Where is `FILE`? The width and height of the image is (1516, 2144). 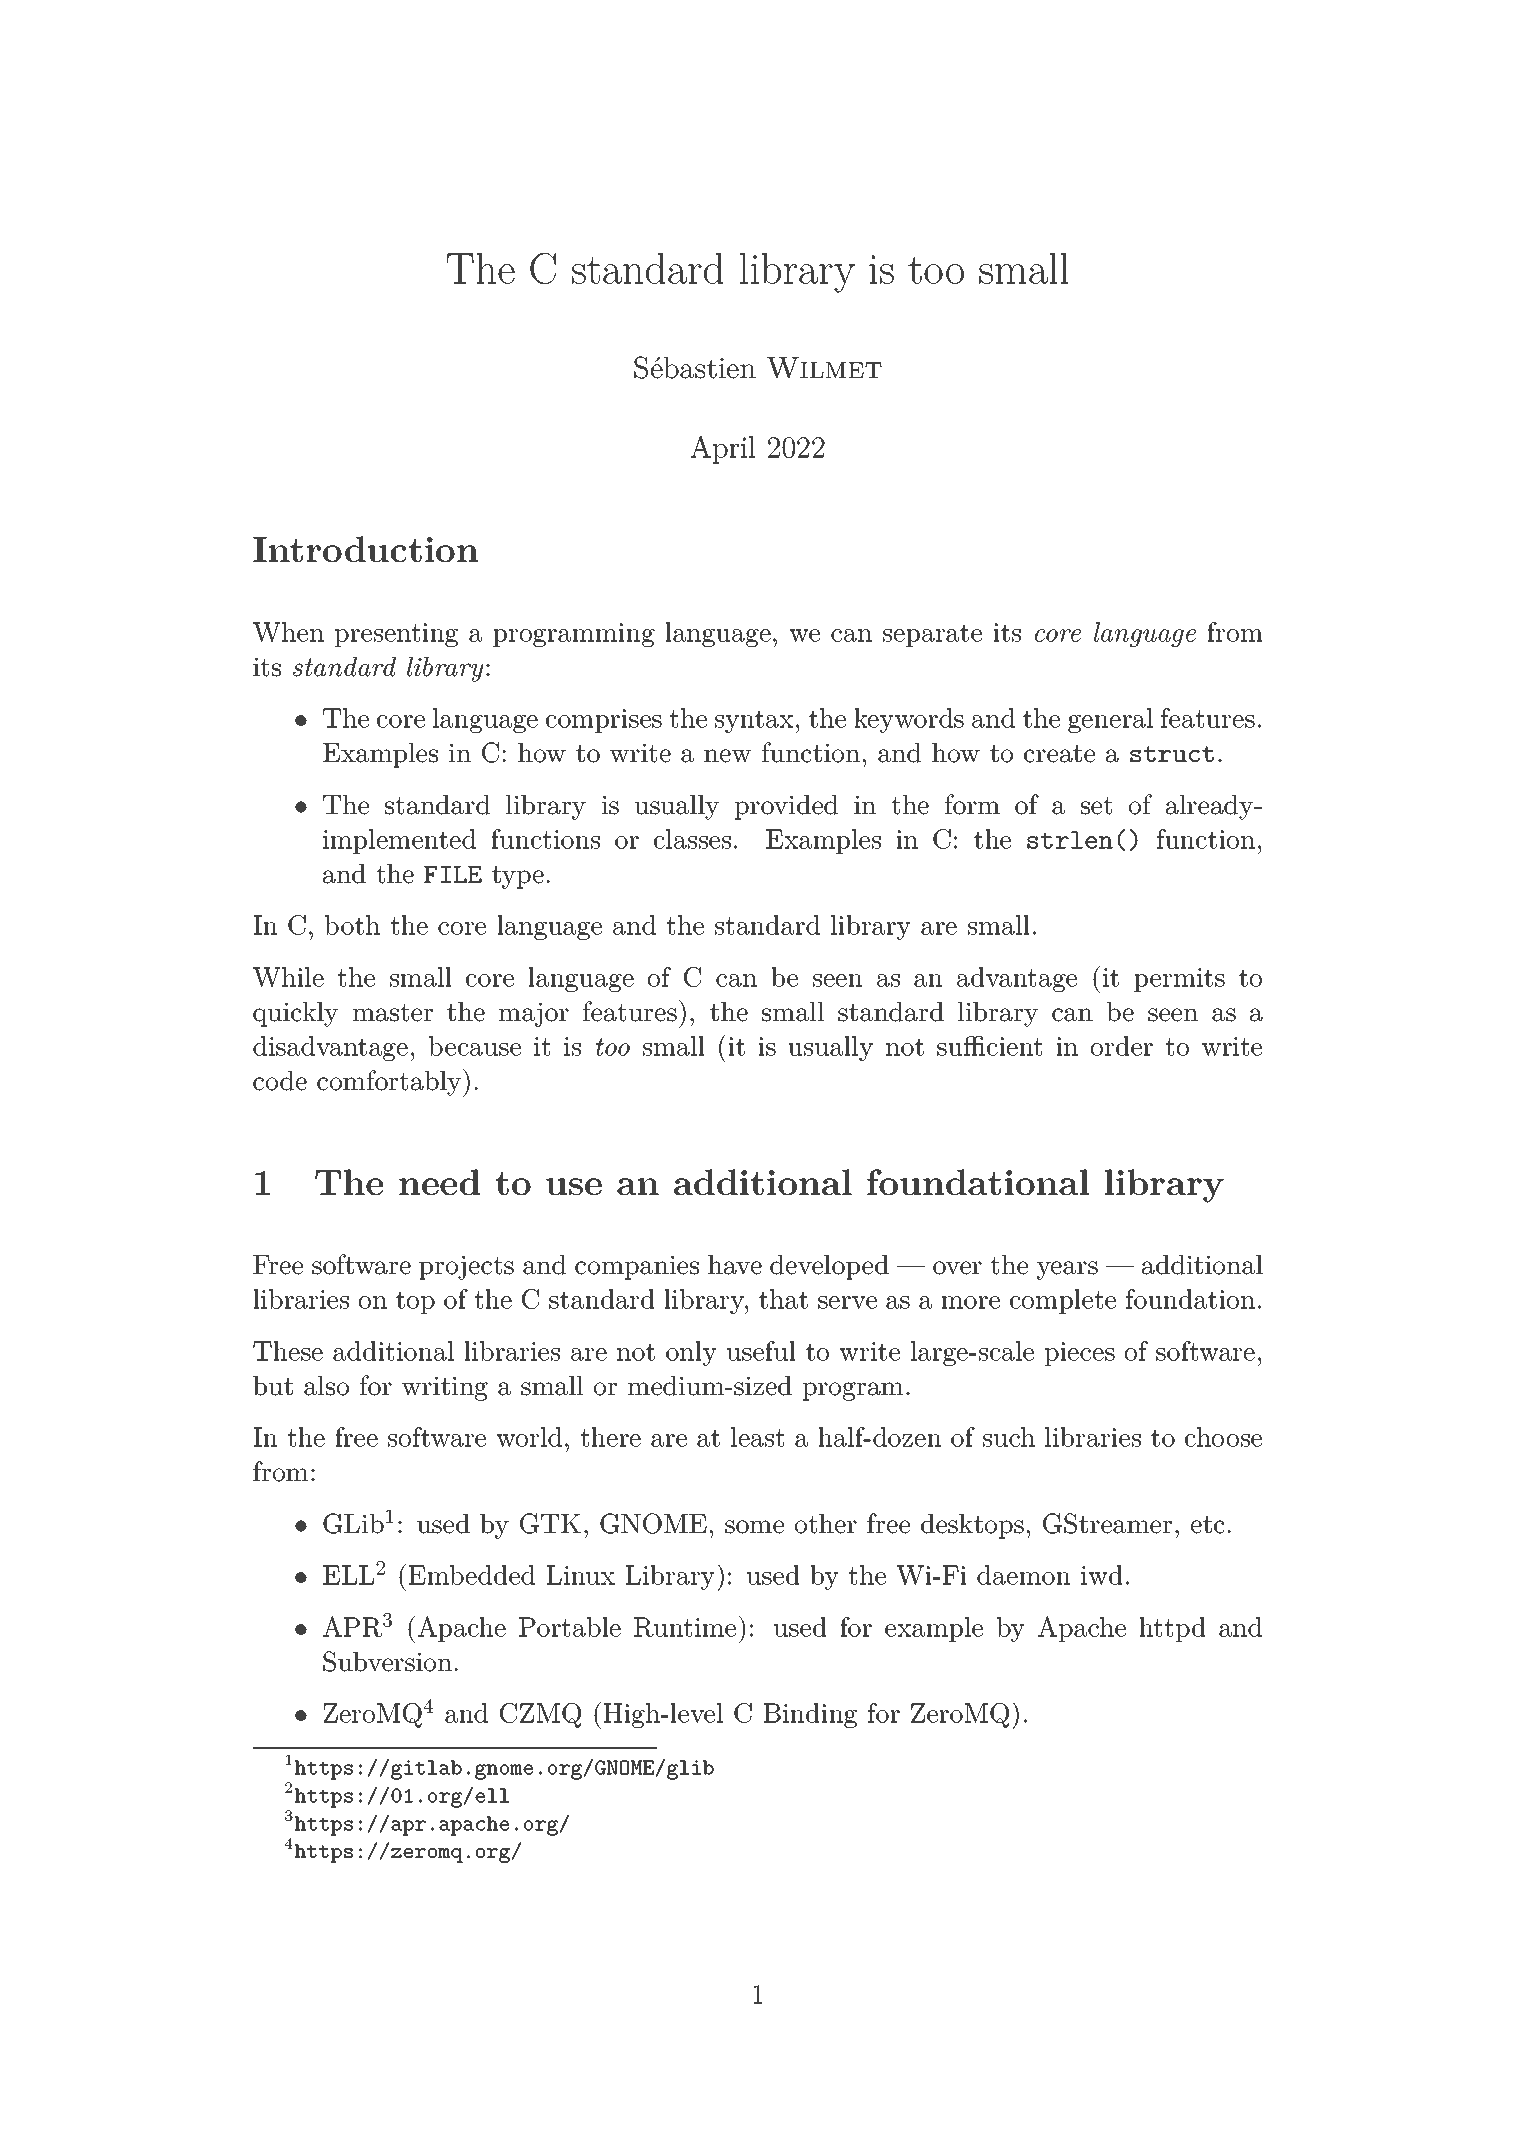
FILE is located at coordinates (453, 874).
